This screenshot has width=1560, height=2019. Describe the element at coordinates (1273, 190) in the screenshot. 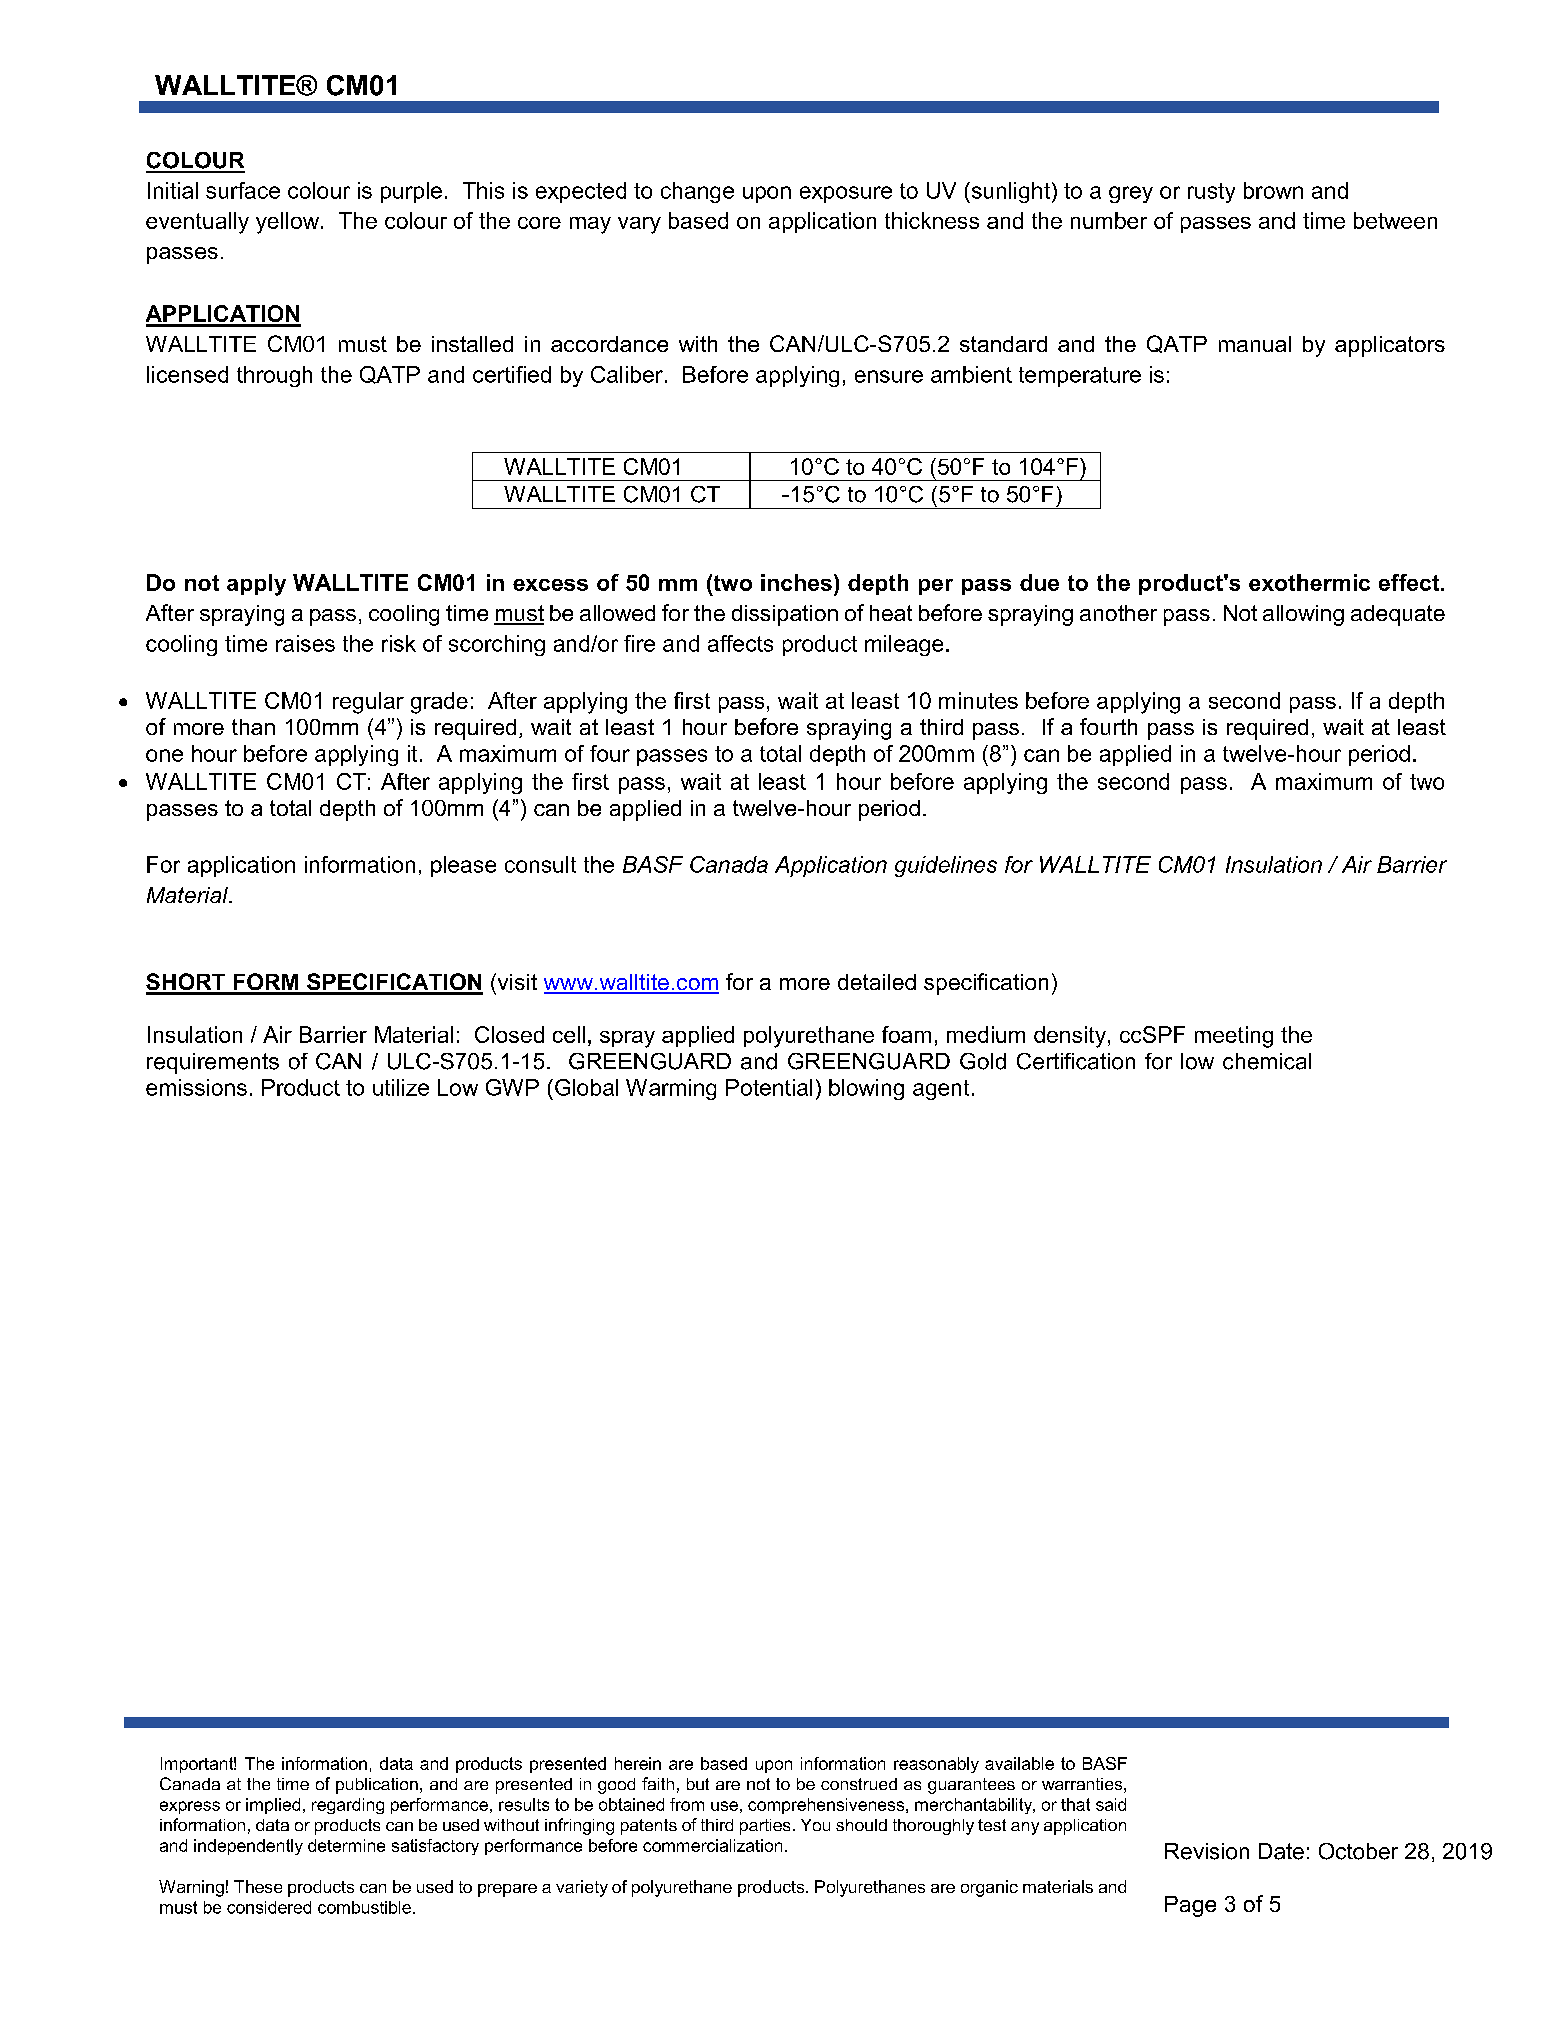

I see `brown` at that location.
